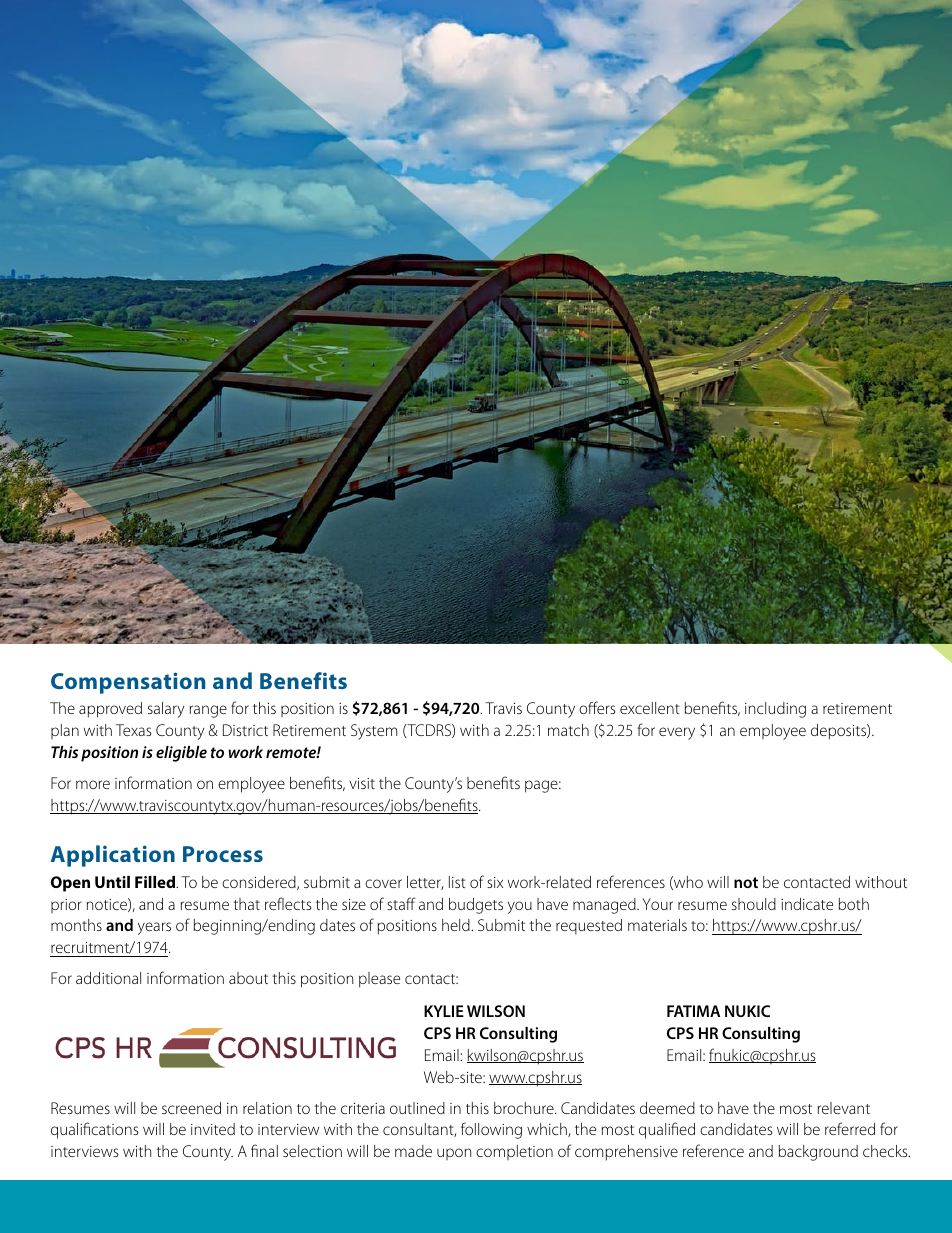  Describe the element at coordinates (597, 707) in the screenshot. I see `offers` at that location.
